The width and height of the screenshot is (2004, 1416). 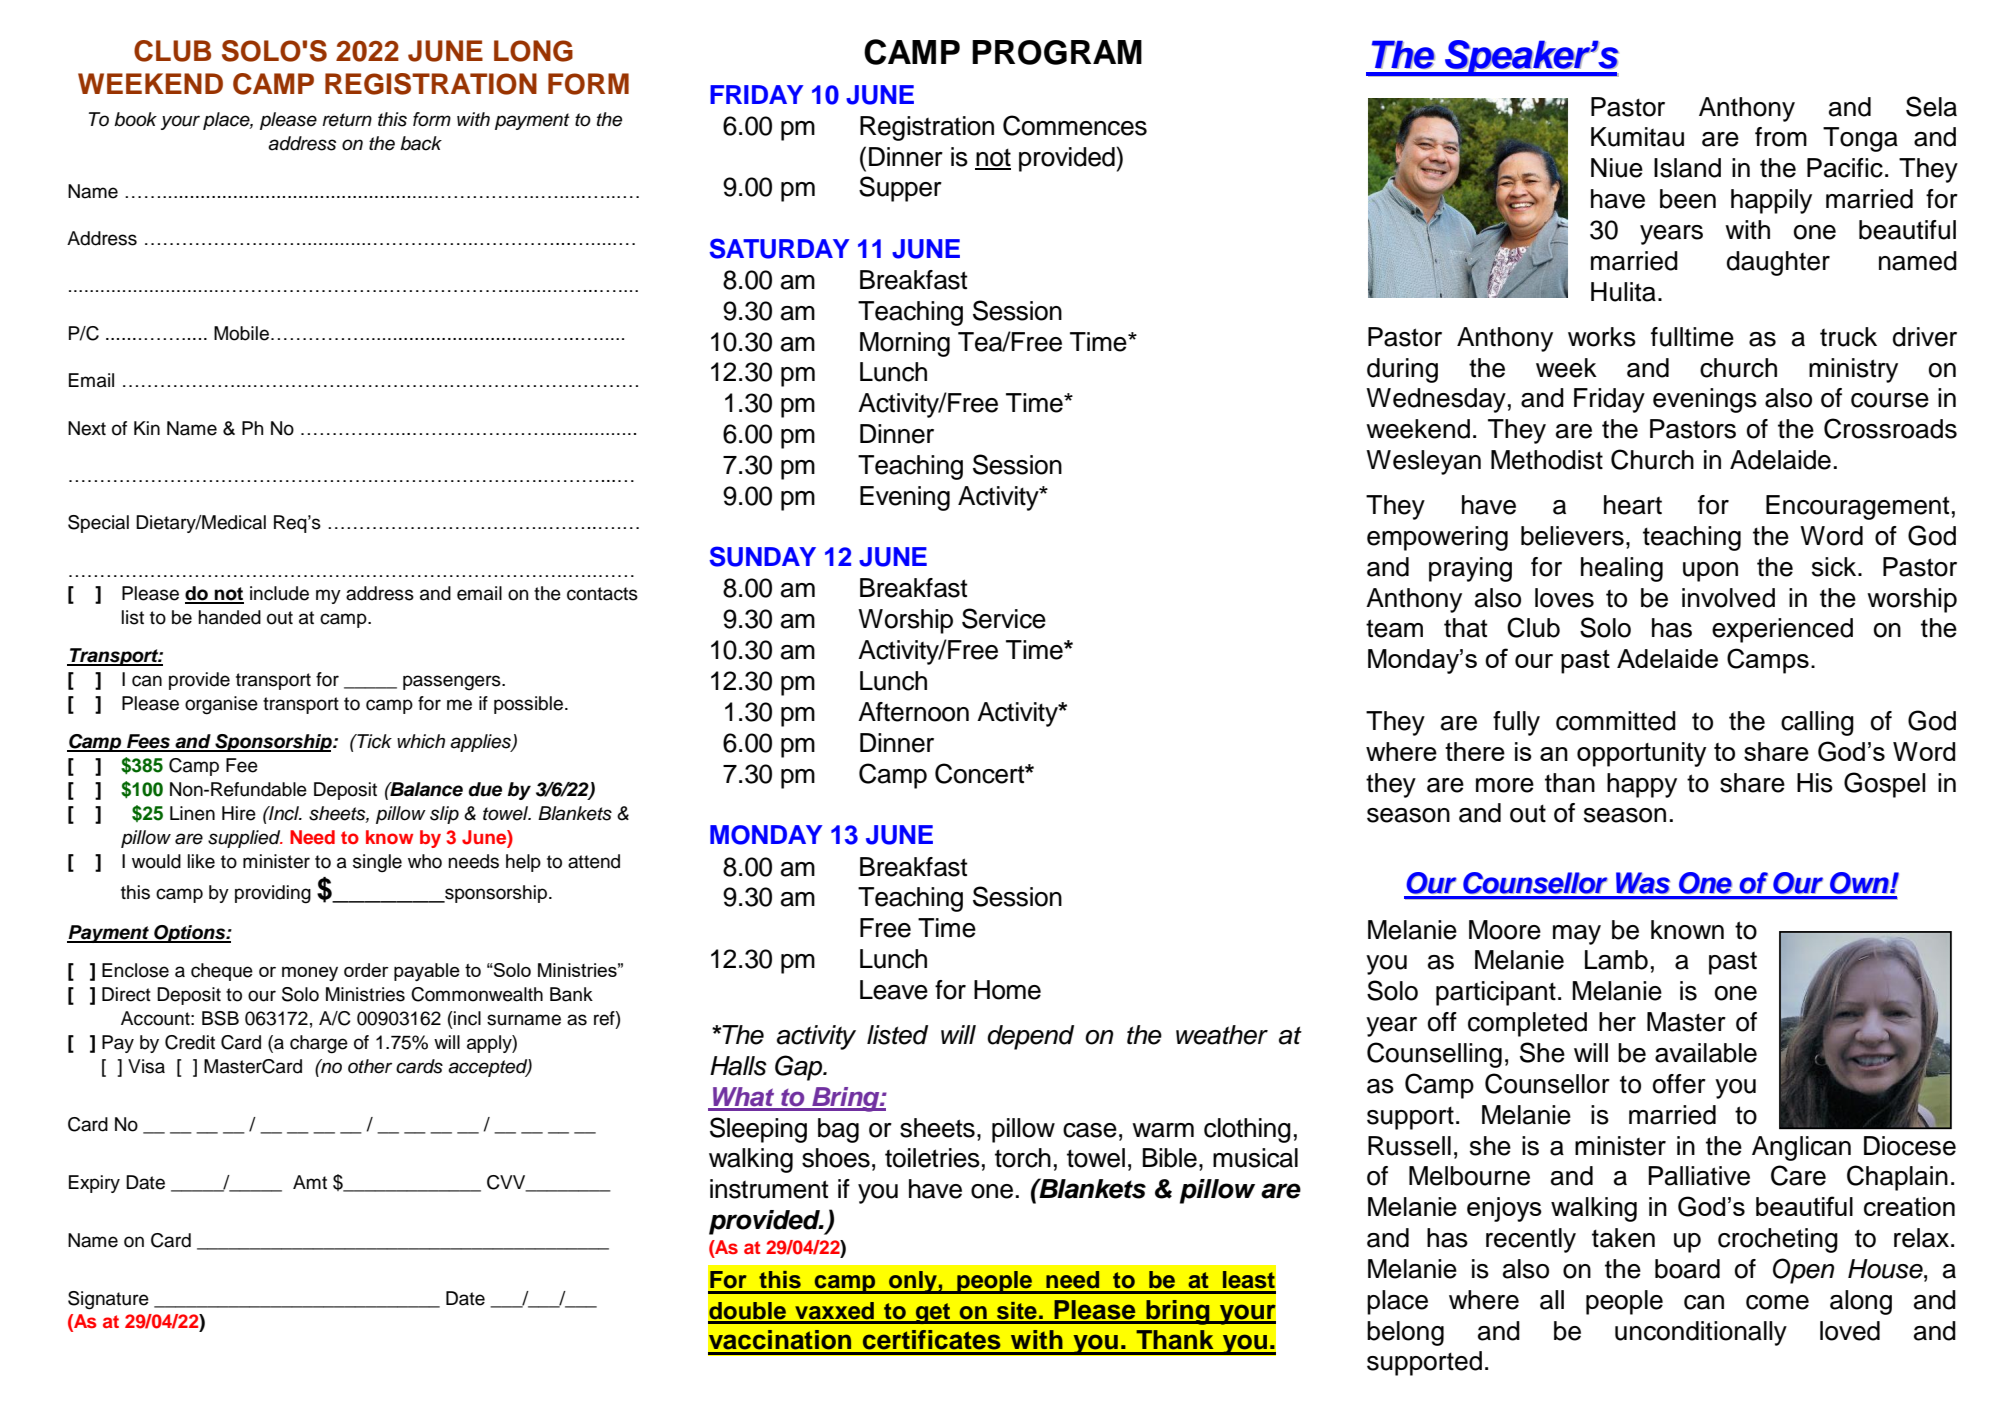 What do you see at coordinates (347, 120) in the screenshot?
I see `return` at bounding box center [347, 120].
